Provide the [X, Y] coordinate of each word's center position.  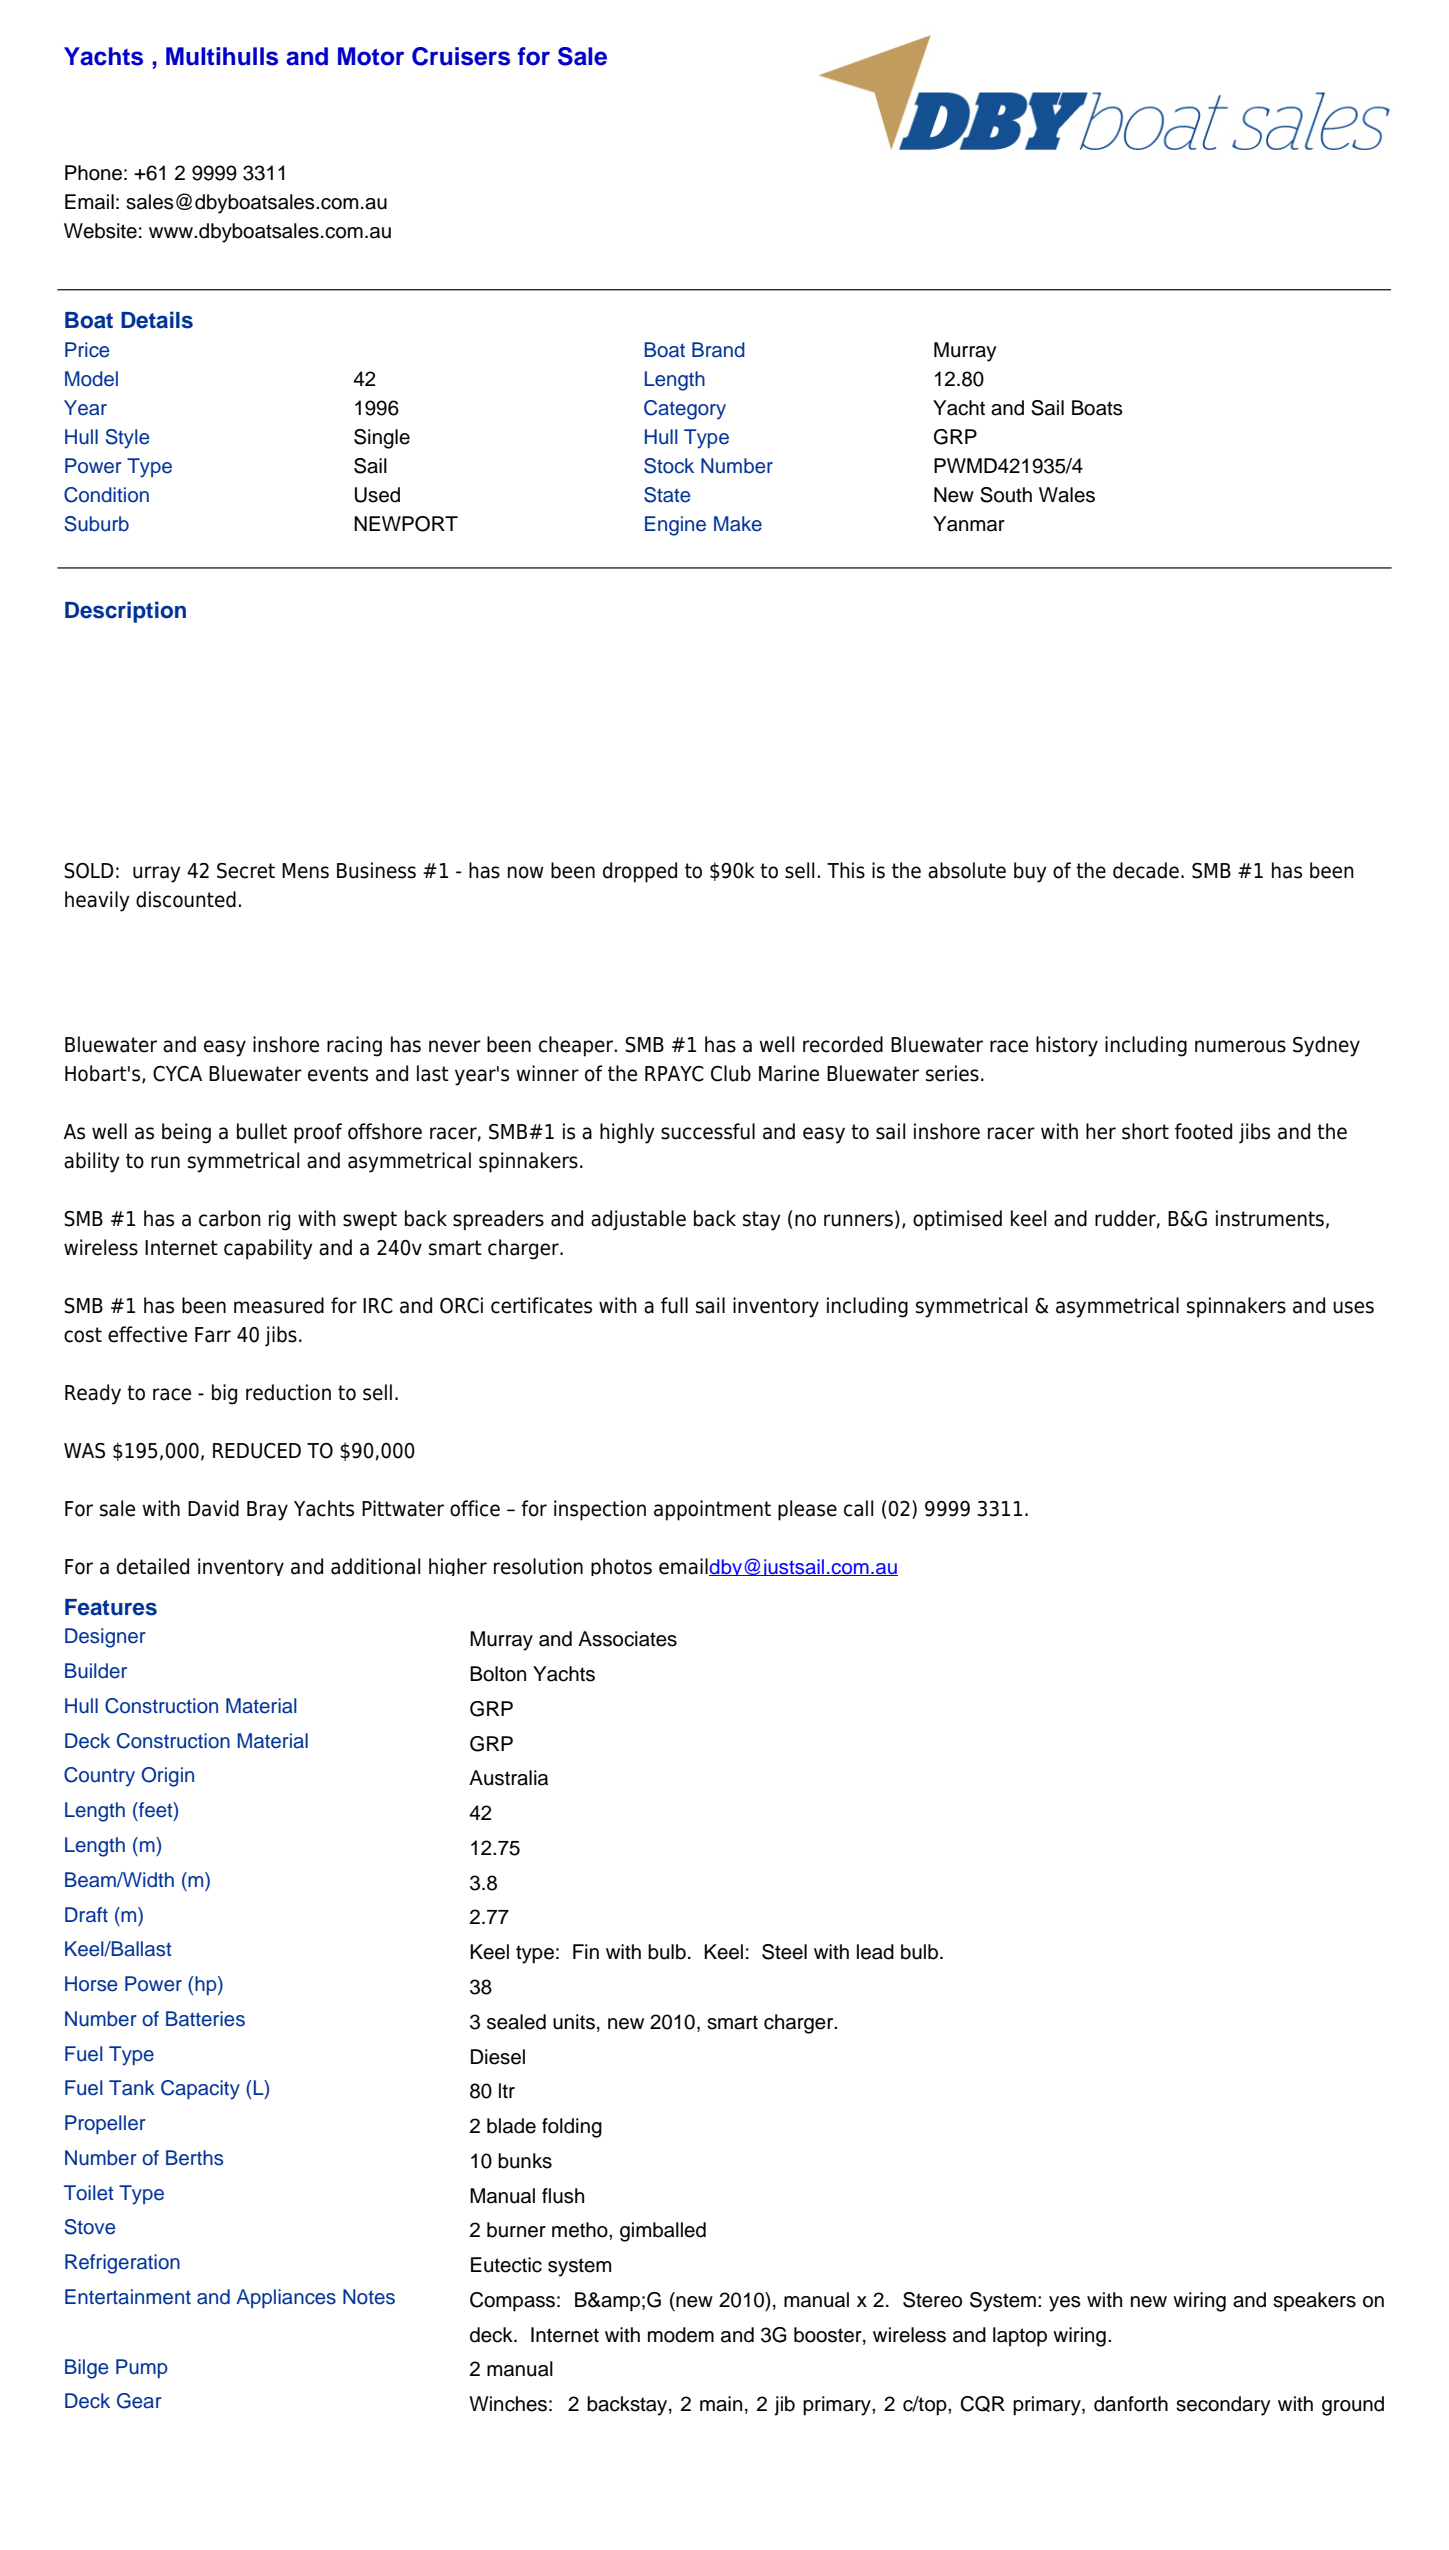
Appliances [286, 2299]
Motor [371, 56]
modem [681, 2335]
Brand [718, 350]
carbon [230, 1218]
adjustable [638, 1220]
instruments [1270, 1218]
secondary [1223, 2406]
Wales [1067, 495]
